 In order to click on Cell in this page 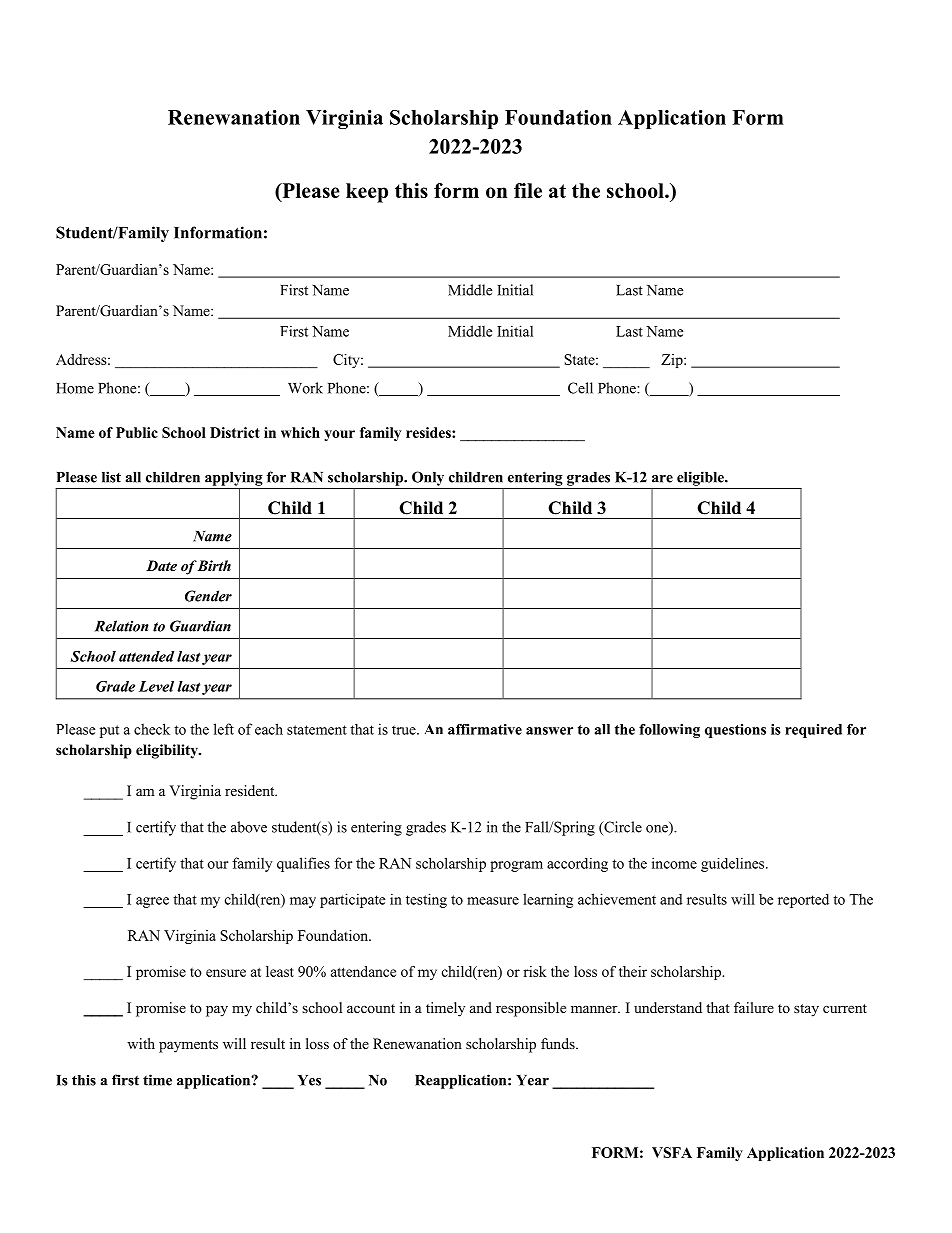, I will do `click(580, 388)`.
